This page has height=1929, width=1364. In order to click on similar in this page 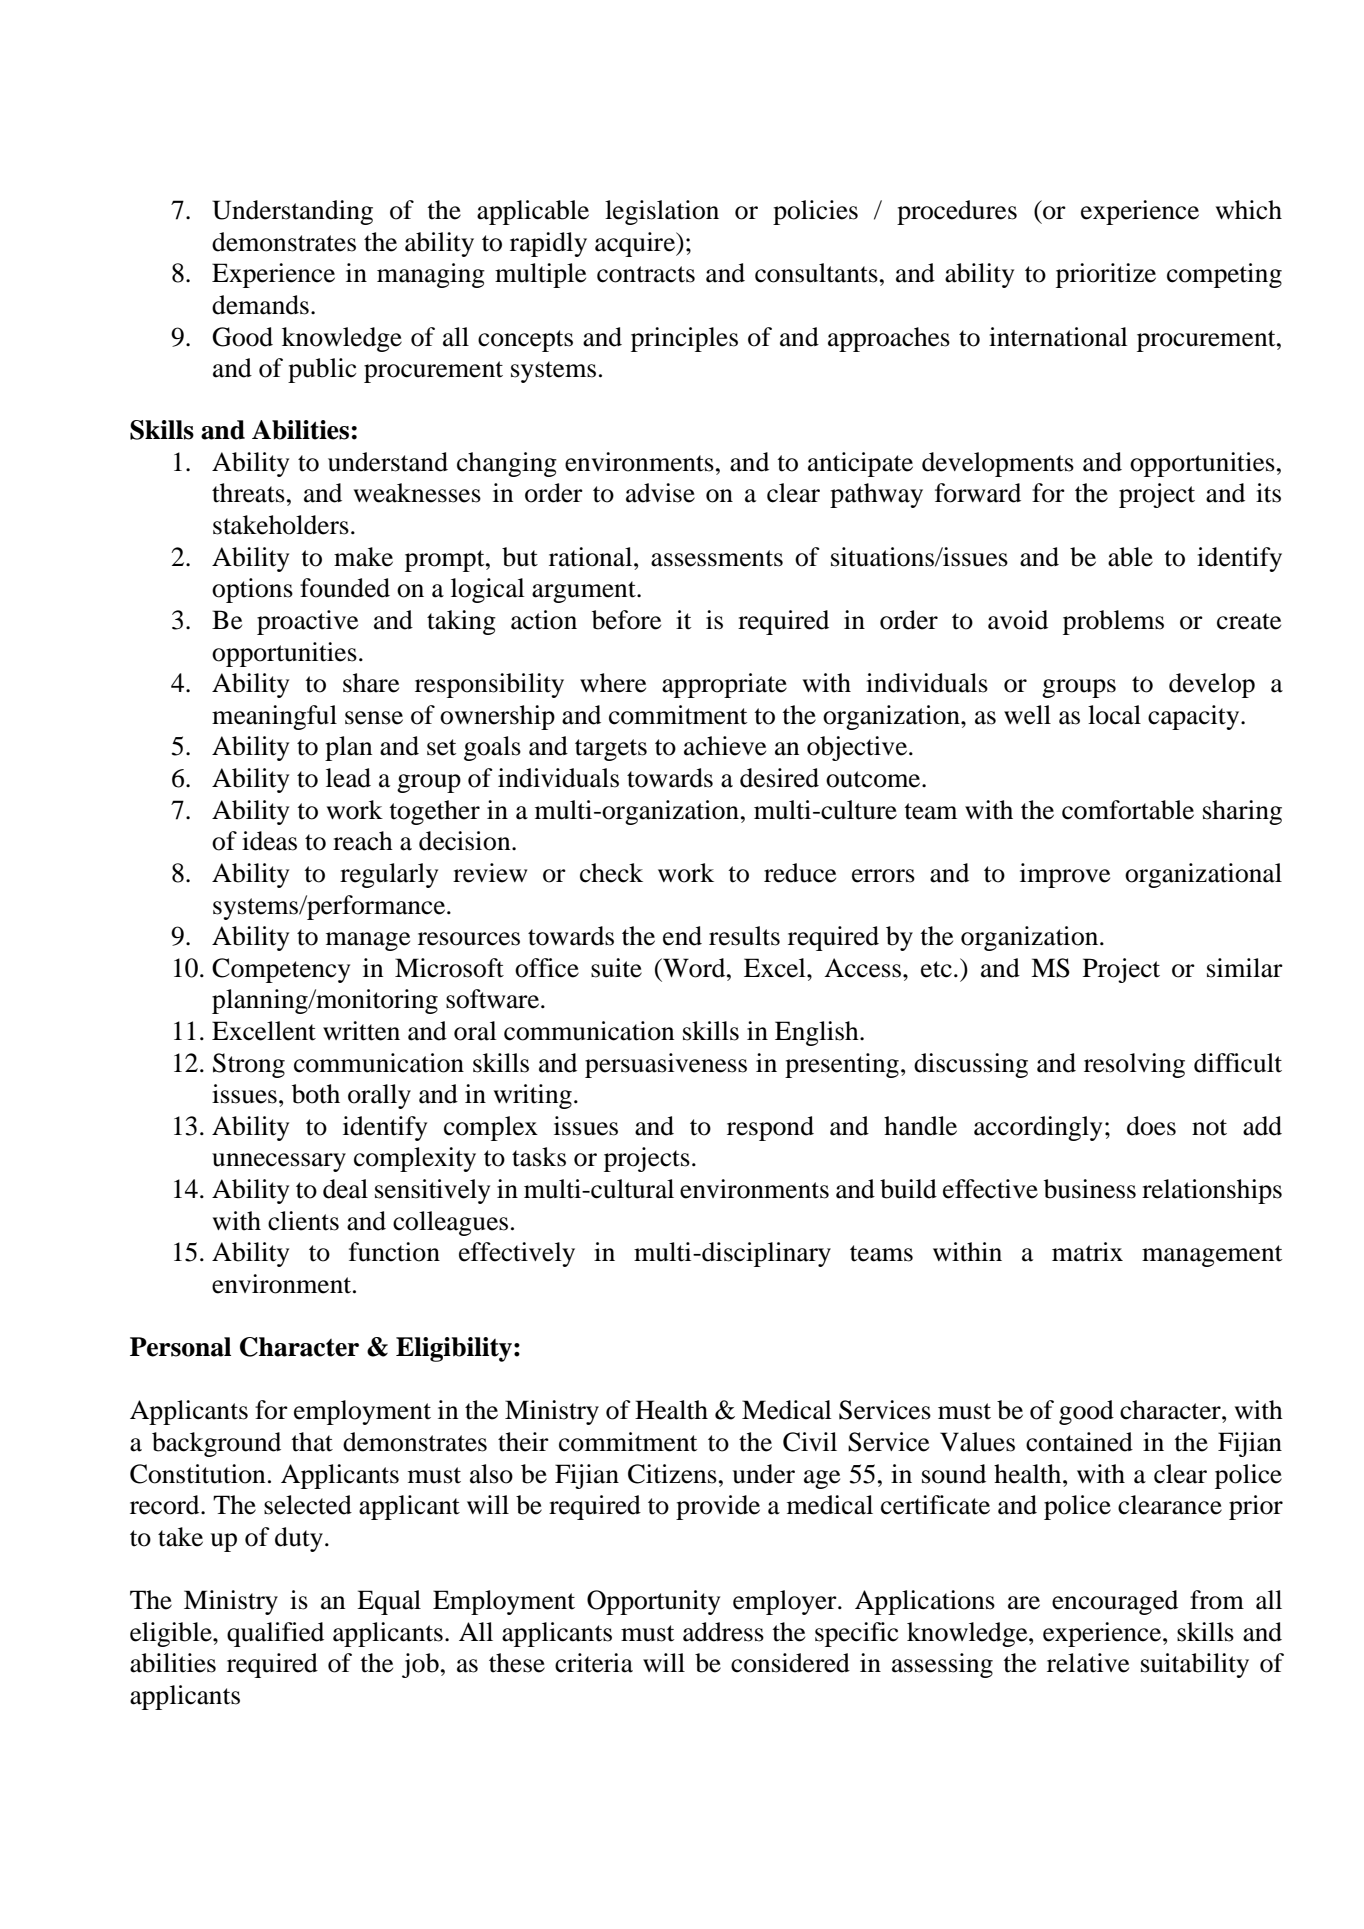, I will do `click(1245, 968)`.
